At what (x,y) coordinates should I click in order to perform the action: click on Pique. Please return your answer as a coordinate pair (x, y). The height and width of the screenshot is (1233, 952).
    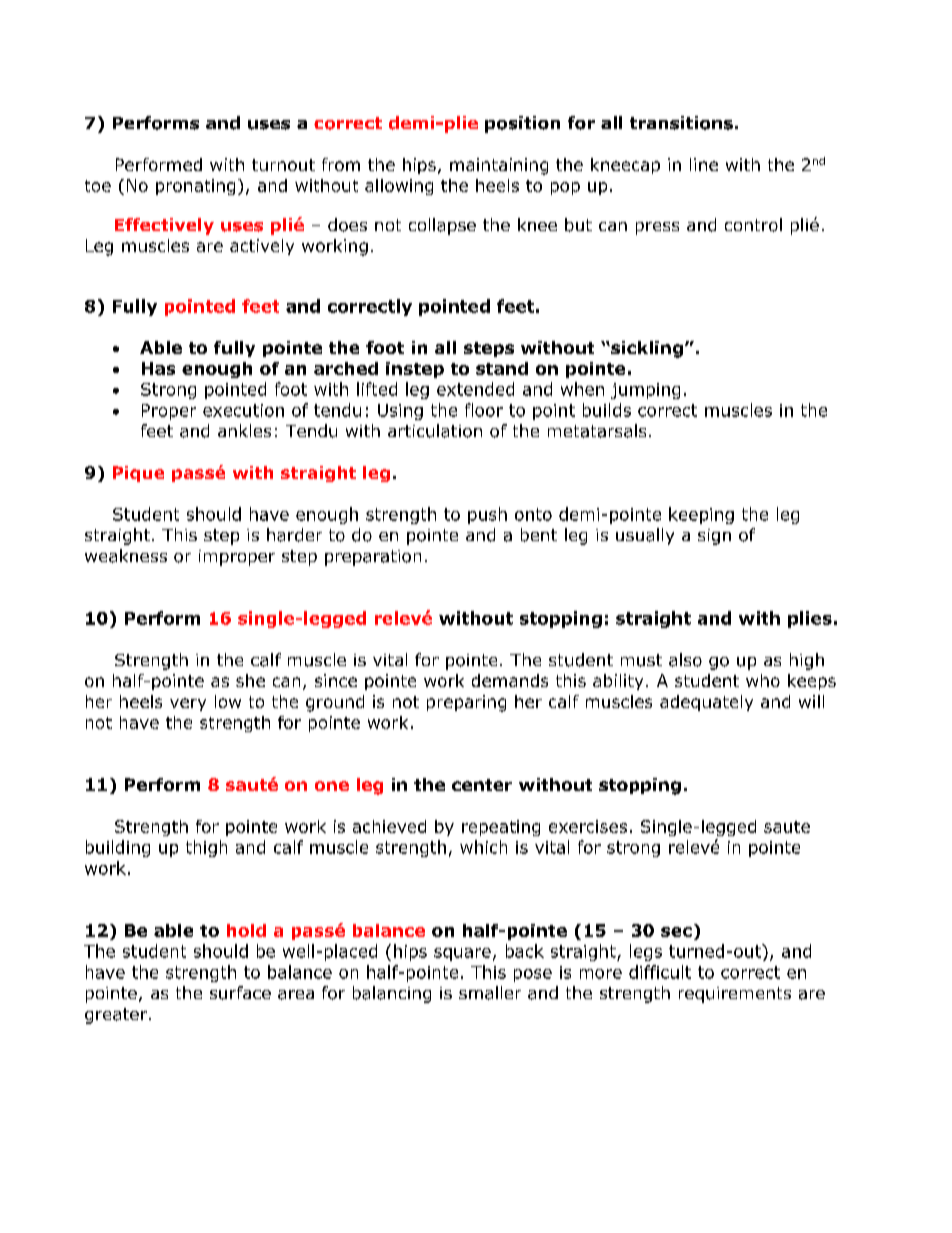
    Looking at the image, I should click on (138, 474).
